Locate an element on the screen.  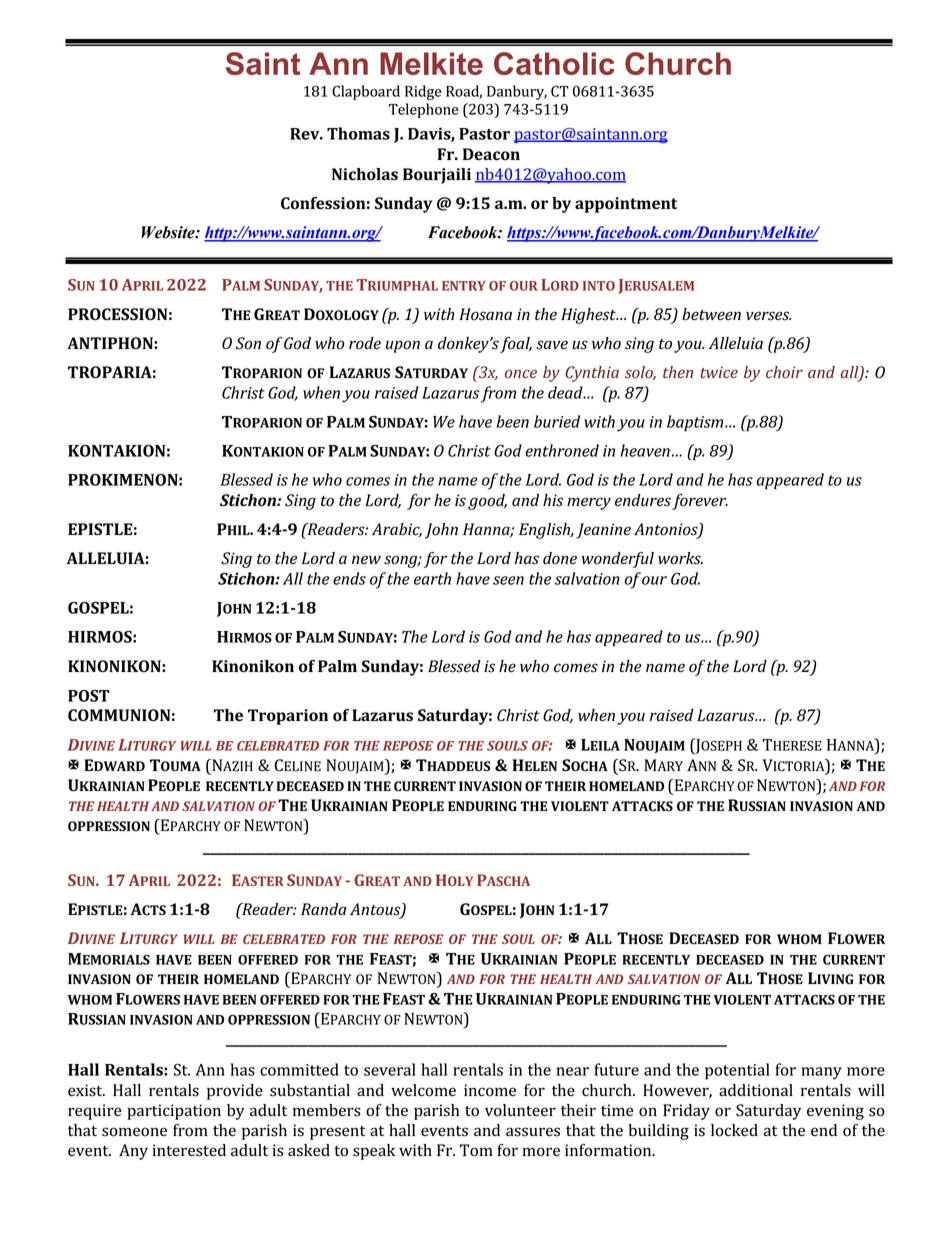
Thomas is located at coordinates (358, 133).
